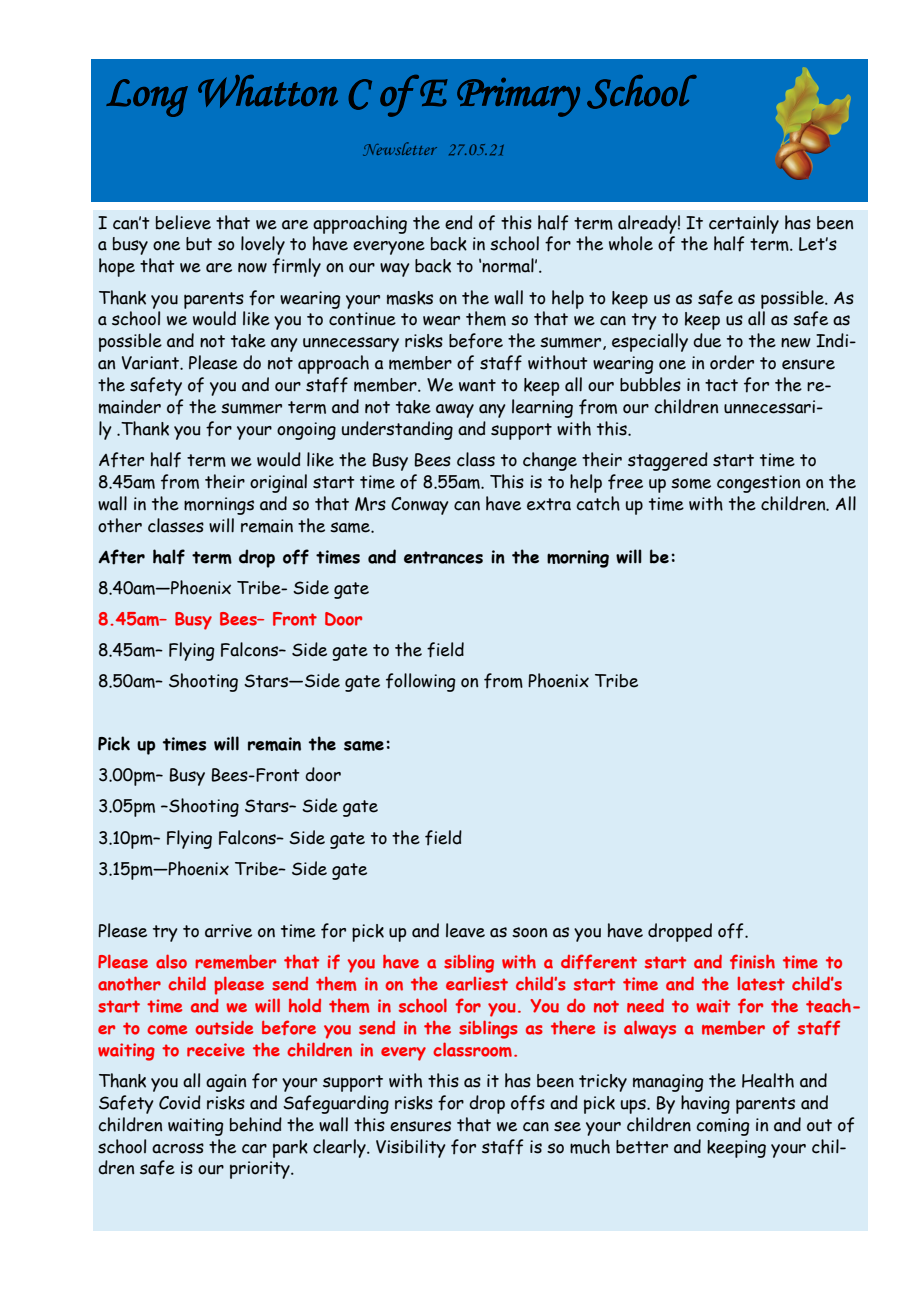 The width and height of the page is (924, 1308). I want to click on following, so click(421, 682).
